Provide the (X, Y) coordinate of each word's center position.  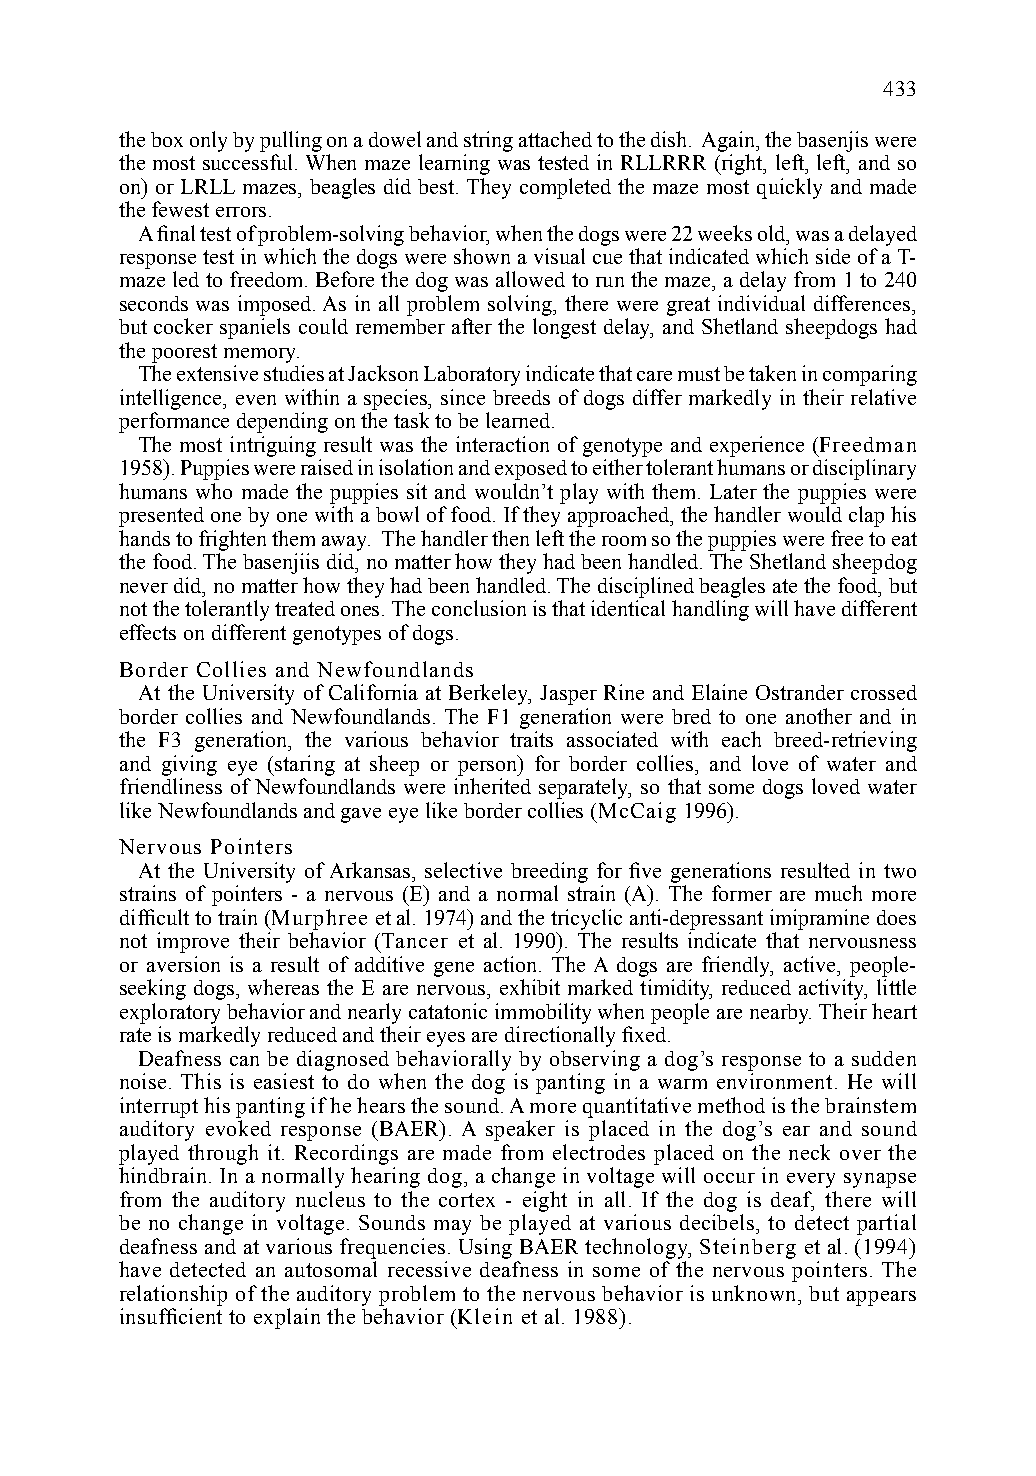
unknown (756, 1293)
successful (249, 162)
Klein (483, 1316)
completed (565, 188)
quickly (789, 188)
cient (200, 1316)
